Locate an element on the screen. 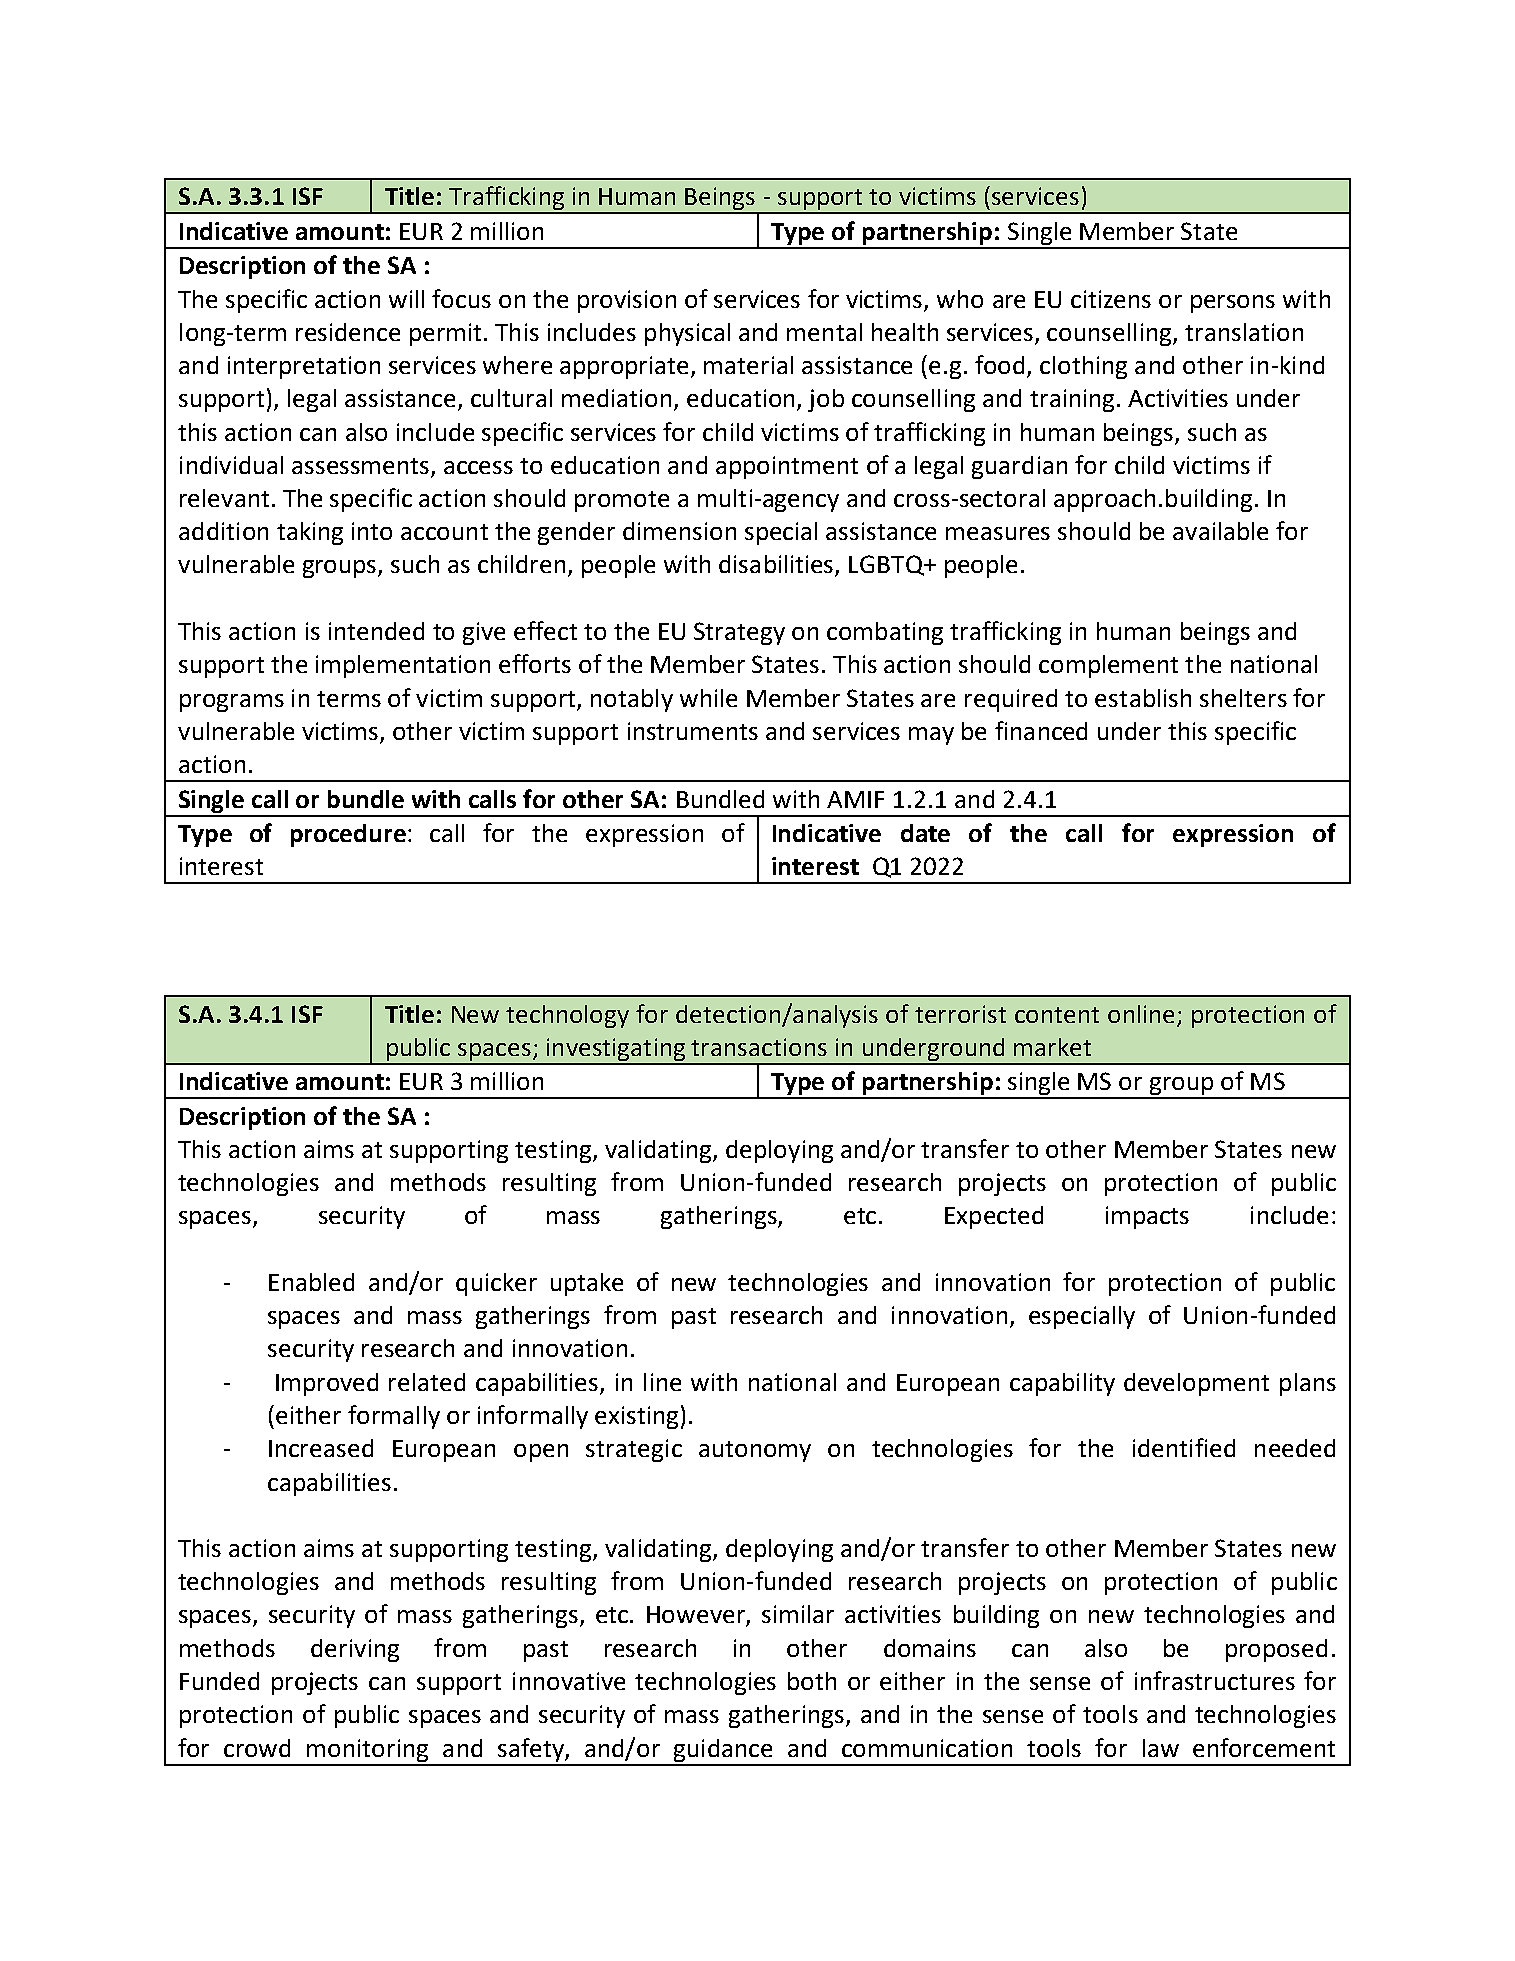 The height and width of the screenshot is (1961, 1515). Enabled is located at coordinates (311, 1282).
